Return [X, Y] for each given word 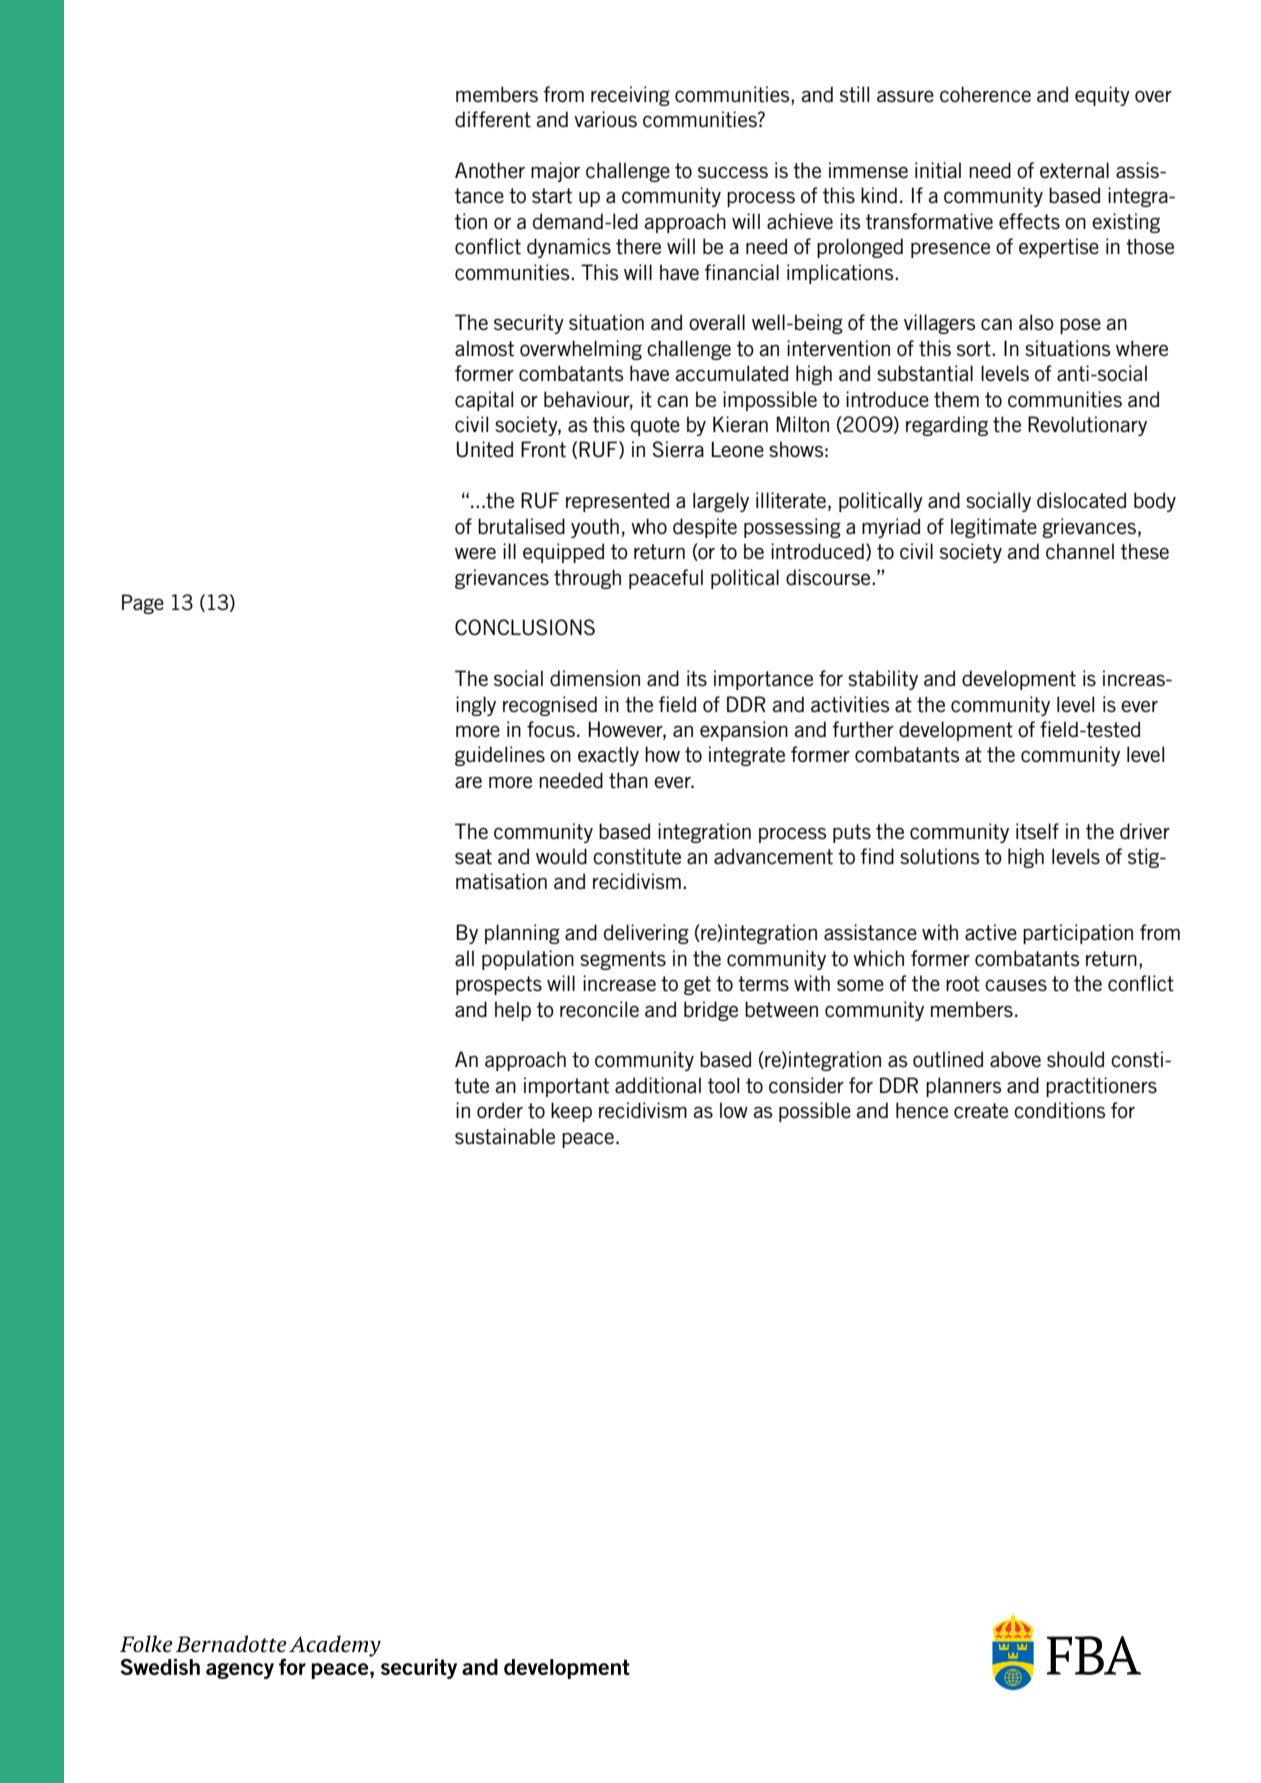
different [493, 119]
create [981, 1111]
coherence [985, 94]
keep [571, 1112]
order [500, 1110]
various [605, 119]
